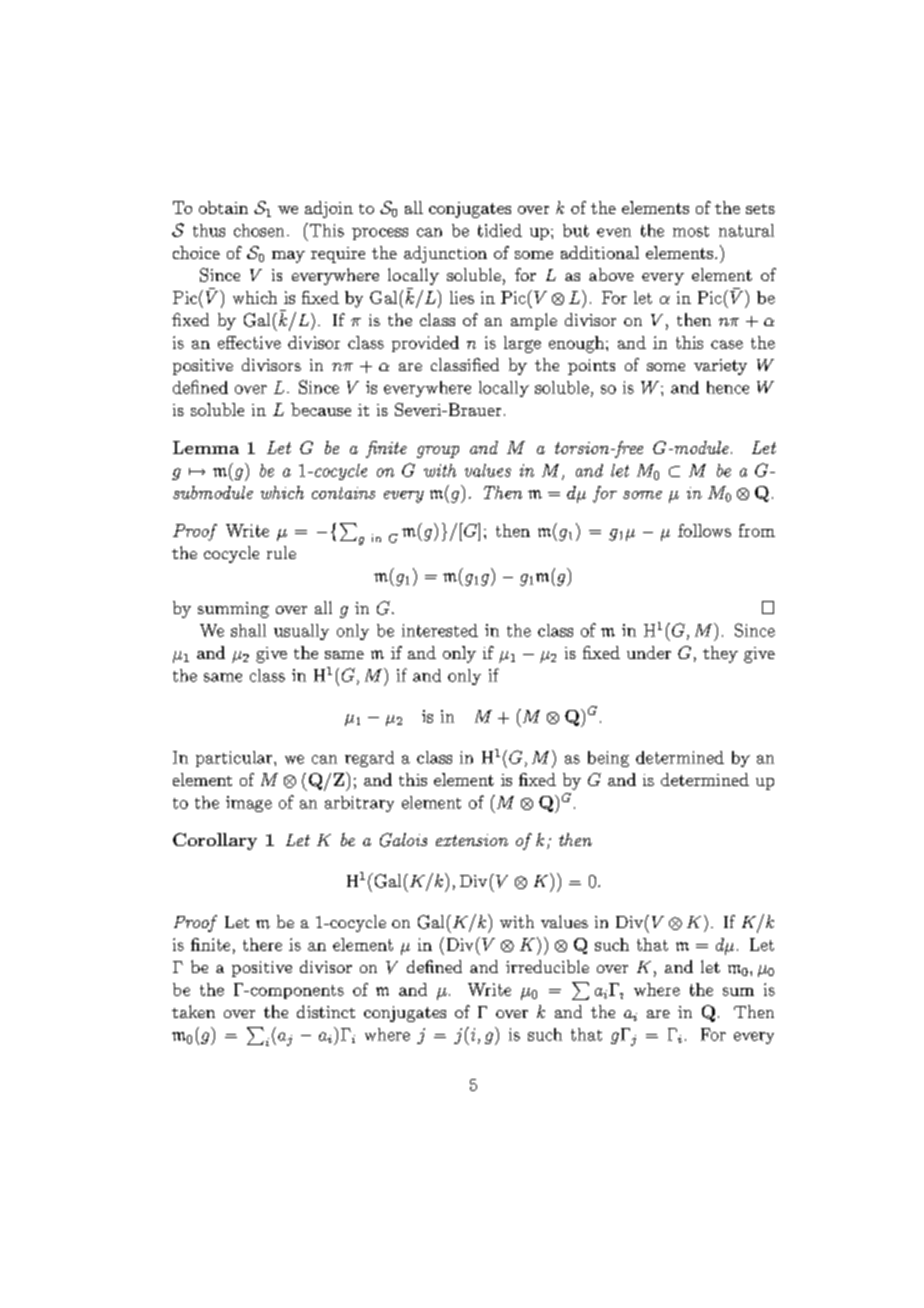 This screenshot has height=1308, width=924. What do you see at coordinates (472, 840) in the screenshot?
I see `extension` at bounding box center [472, 840].
